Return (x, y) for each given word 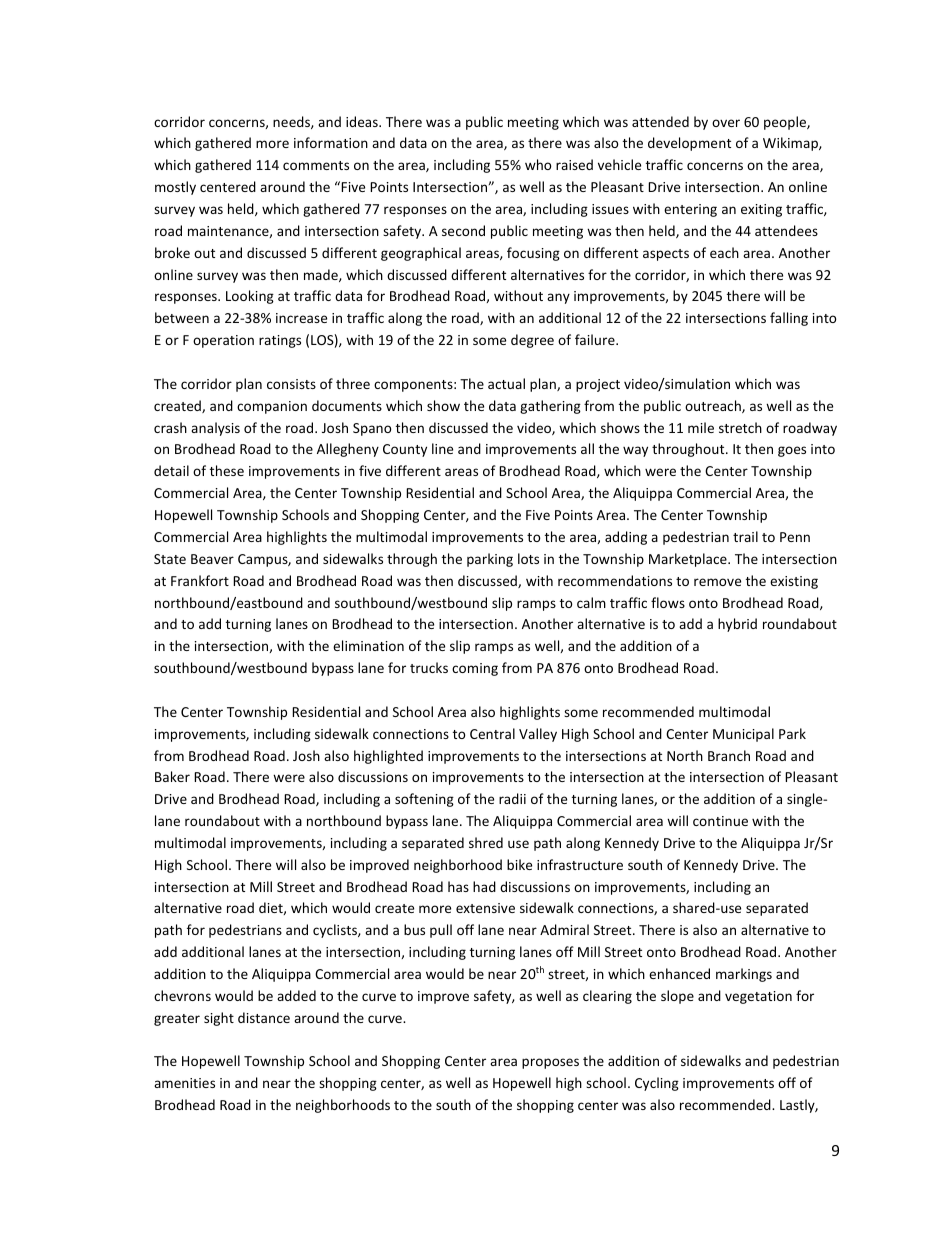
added (296, 995)
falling (789, 319)
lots (528, 558)
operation (223, 341)
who (538, 164)
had (484, 886)
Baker (172, 776)
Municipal (743, 735)
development (689, 144)
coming (475, 669)
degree (532, 341)
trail (745, 536)
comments (316, 165)
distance (264, 1017)
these (227, 470)
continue (720, 821)
